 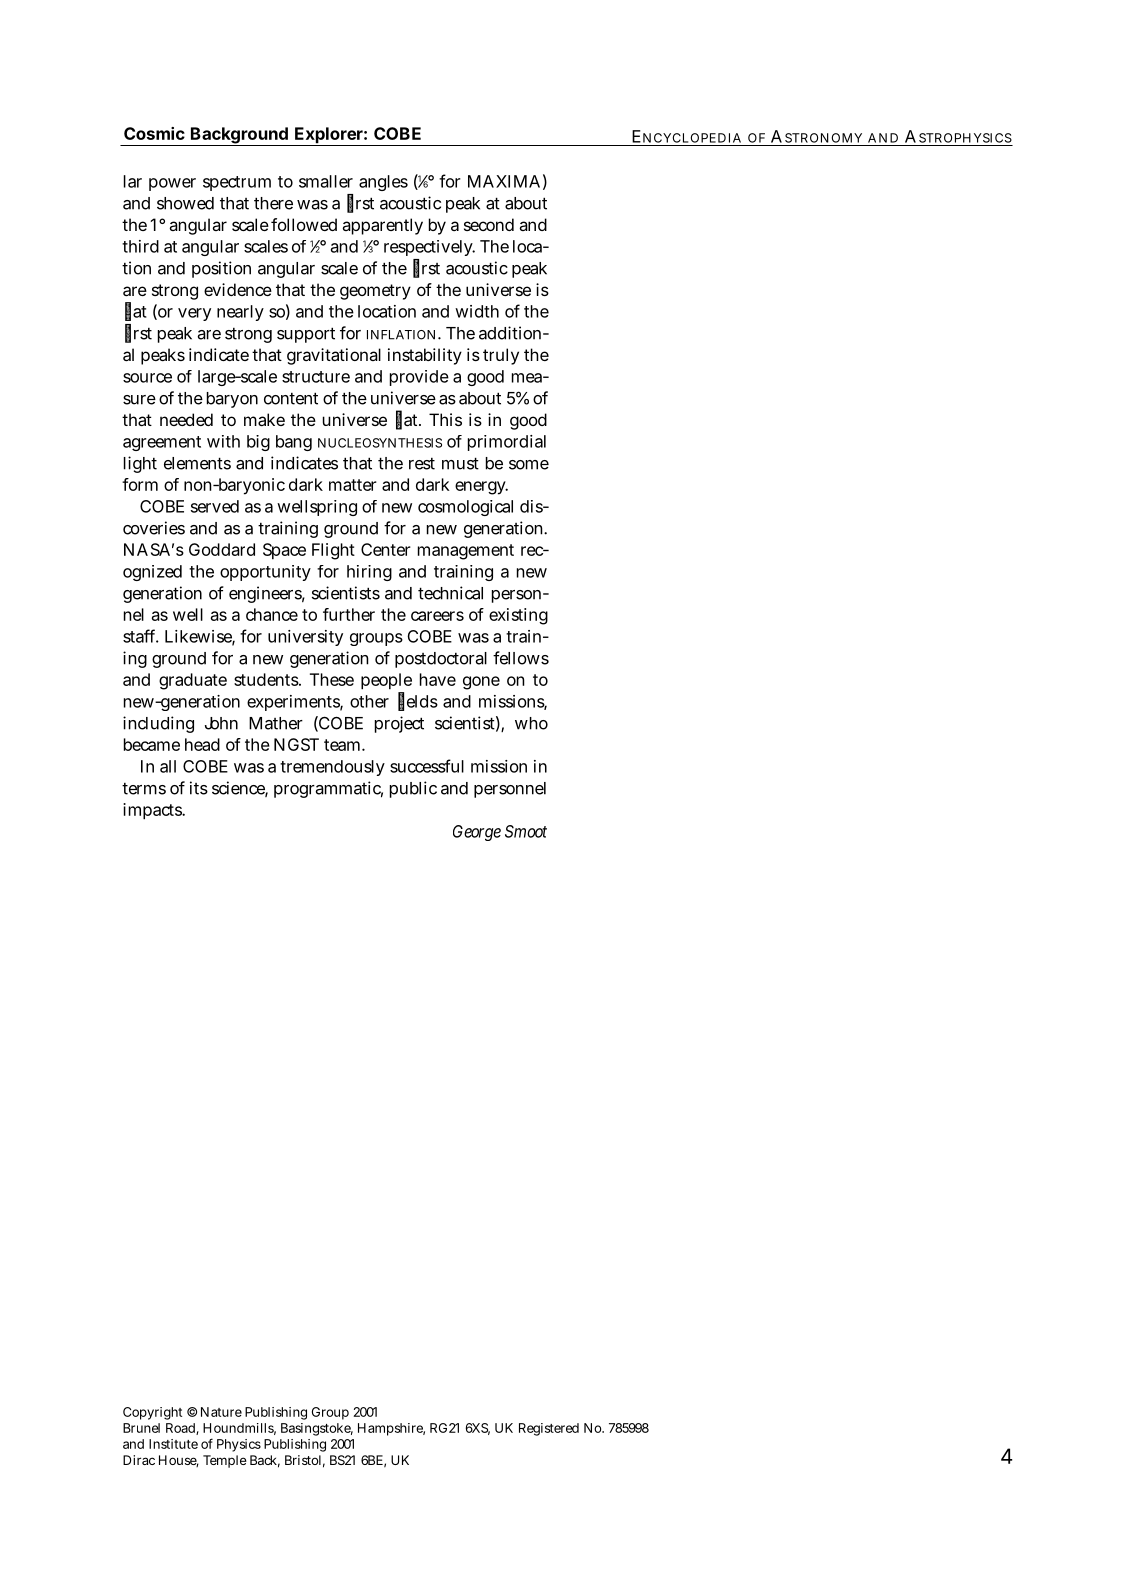 I want to click on needed, so click(x=186, y=419).
